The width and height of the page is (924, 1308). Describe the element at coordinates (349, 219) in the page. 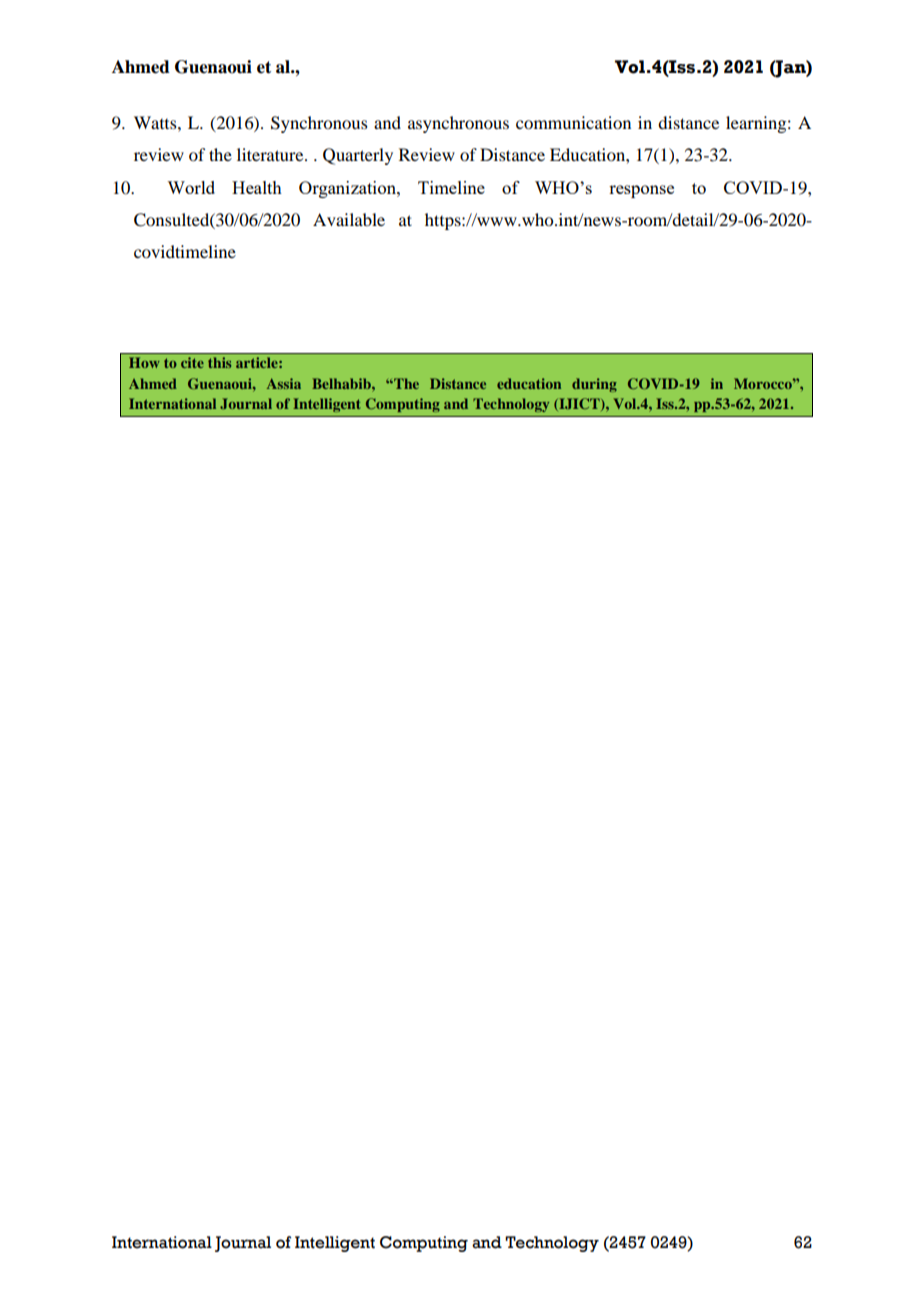

I see `Available` at that location.
